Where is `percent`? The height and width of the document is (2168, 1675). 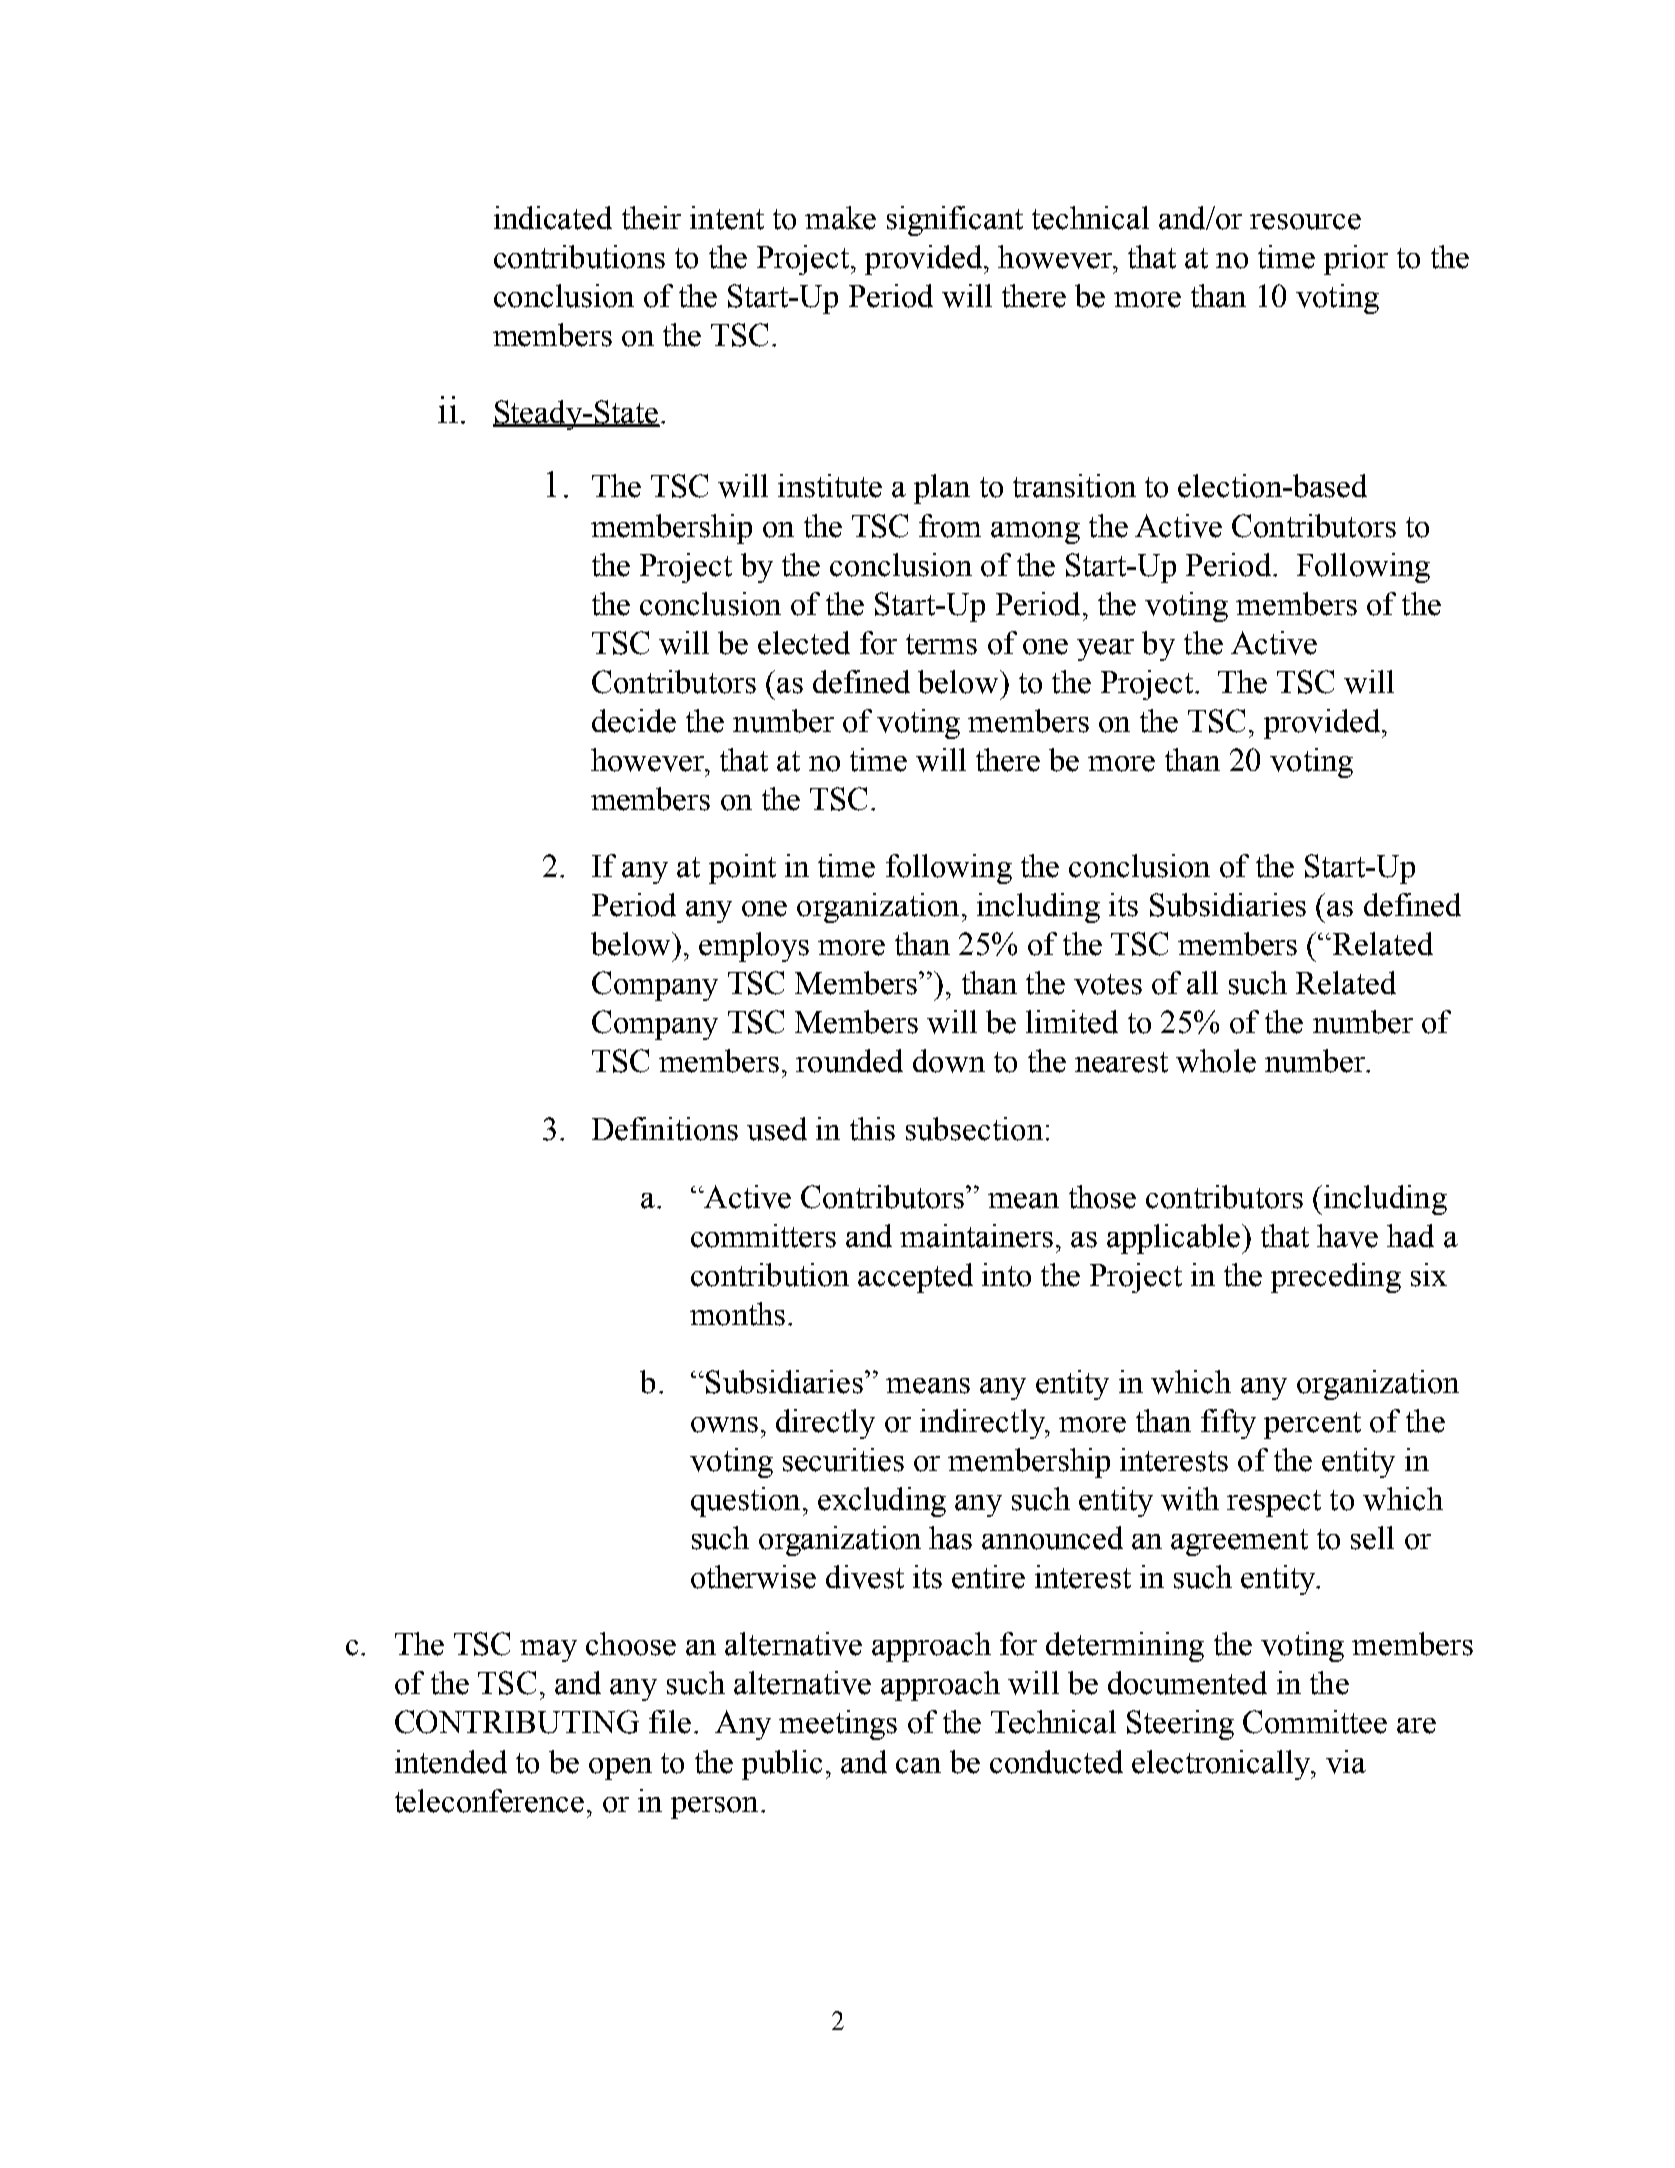 percent is located at coordinates (1312, 1425).
